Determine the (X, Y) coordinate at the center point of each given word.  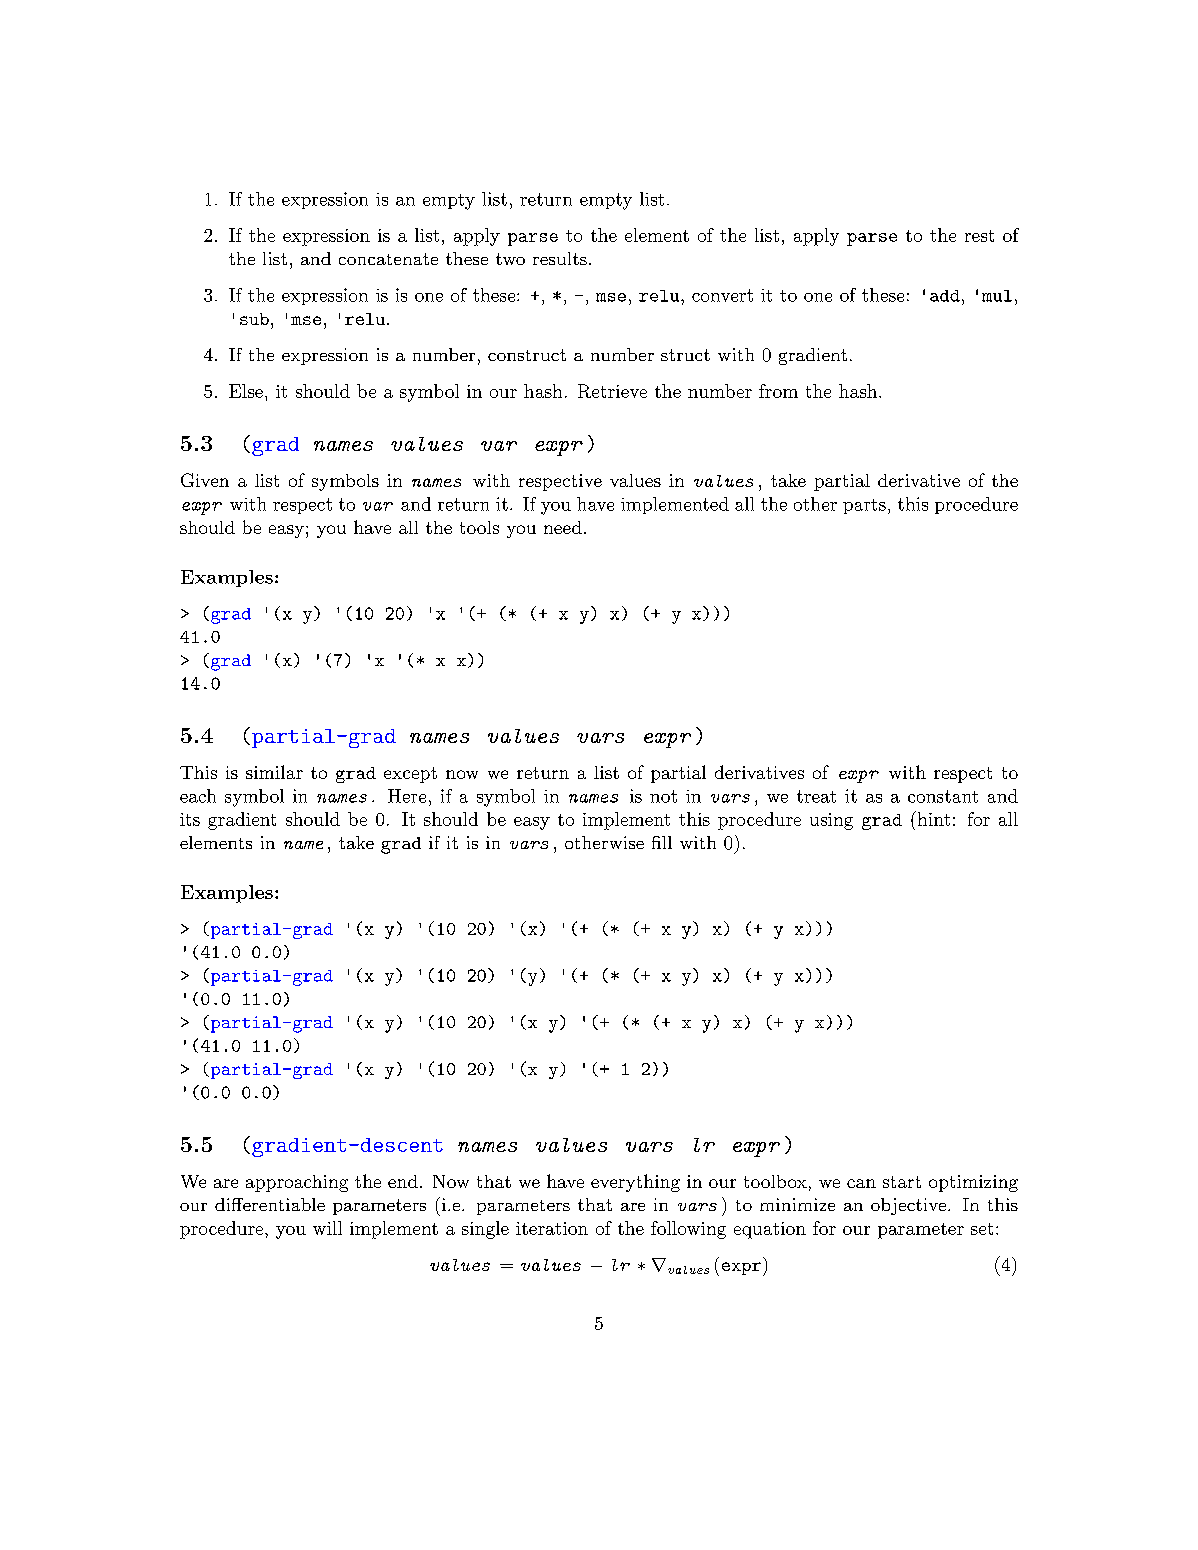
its (190, 819)
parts (864, 506)
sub (254, 319)
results (560, 258)
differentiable (270, 1204)
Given (205, 480)
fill (662, 842)
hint (932, 818)
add (945, 296)
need (563, 527)
